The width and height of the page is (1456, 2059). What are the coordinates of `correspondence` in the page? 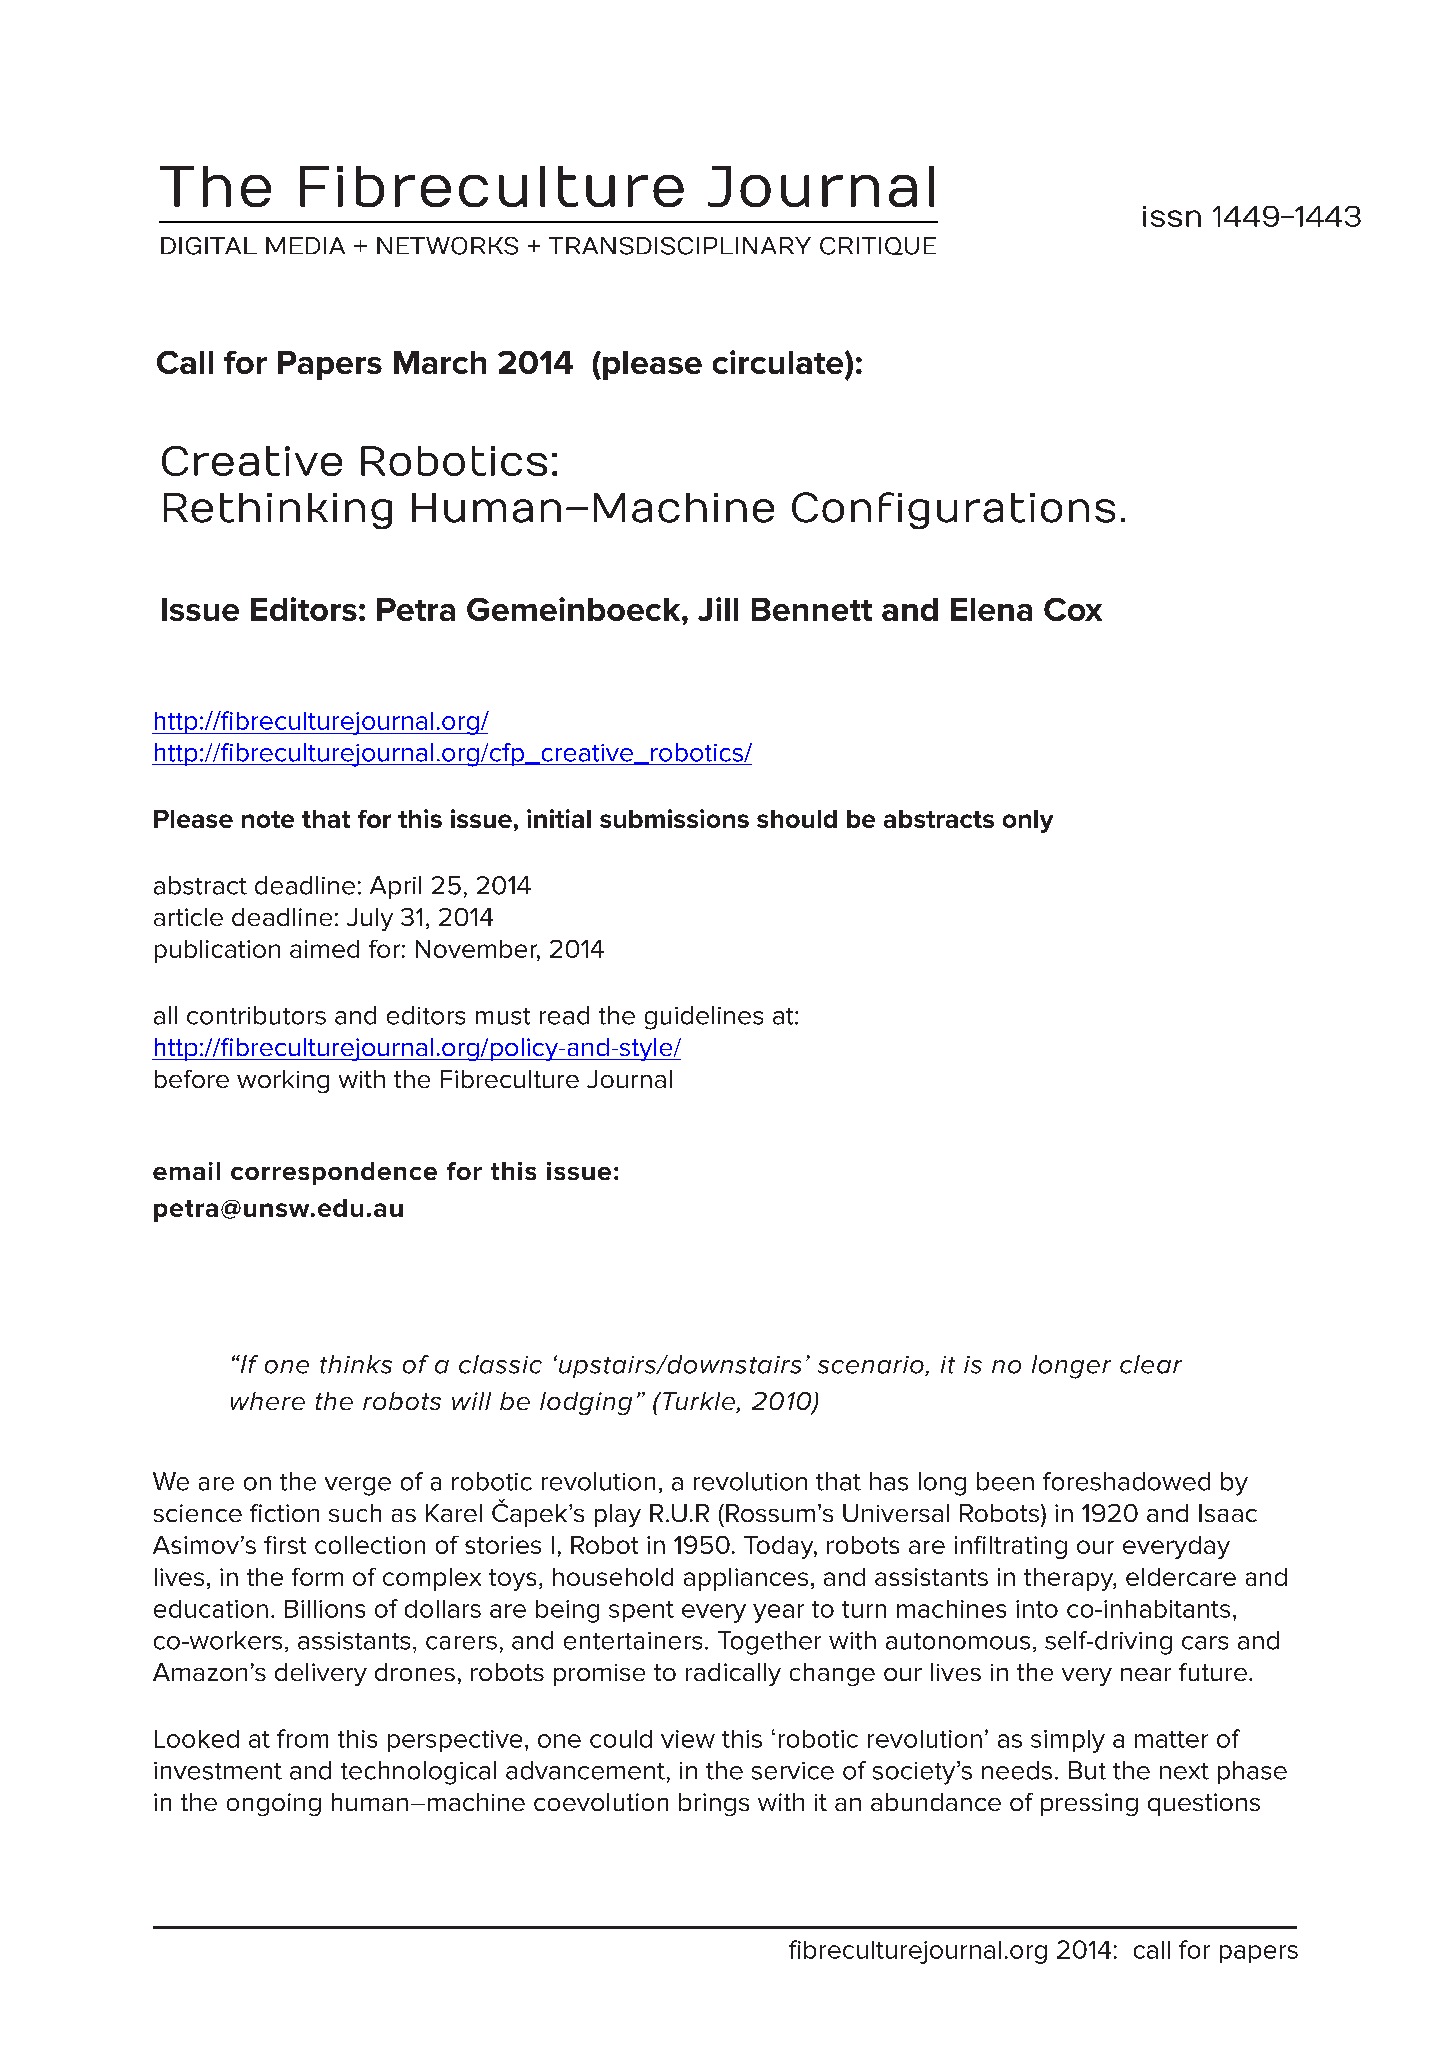 It's located at (334, 1173).
